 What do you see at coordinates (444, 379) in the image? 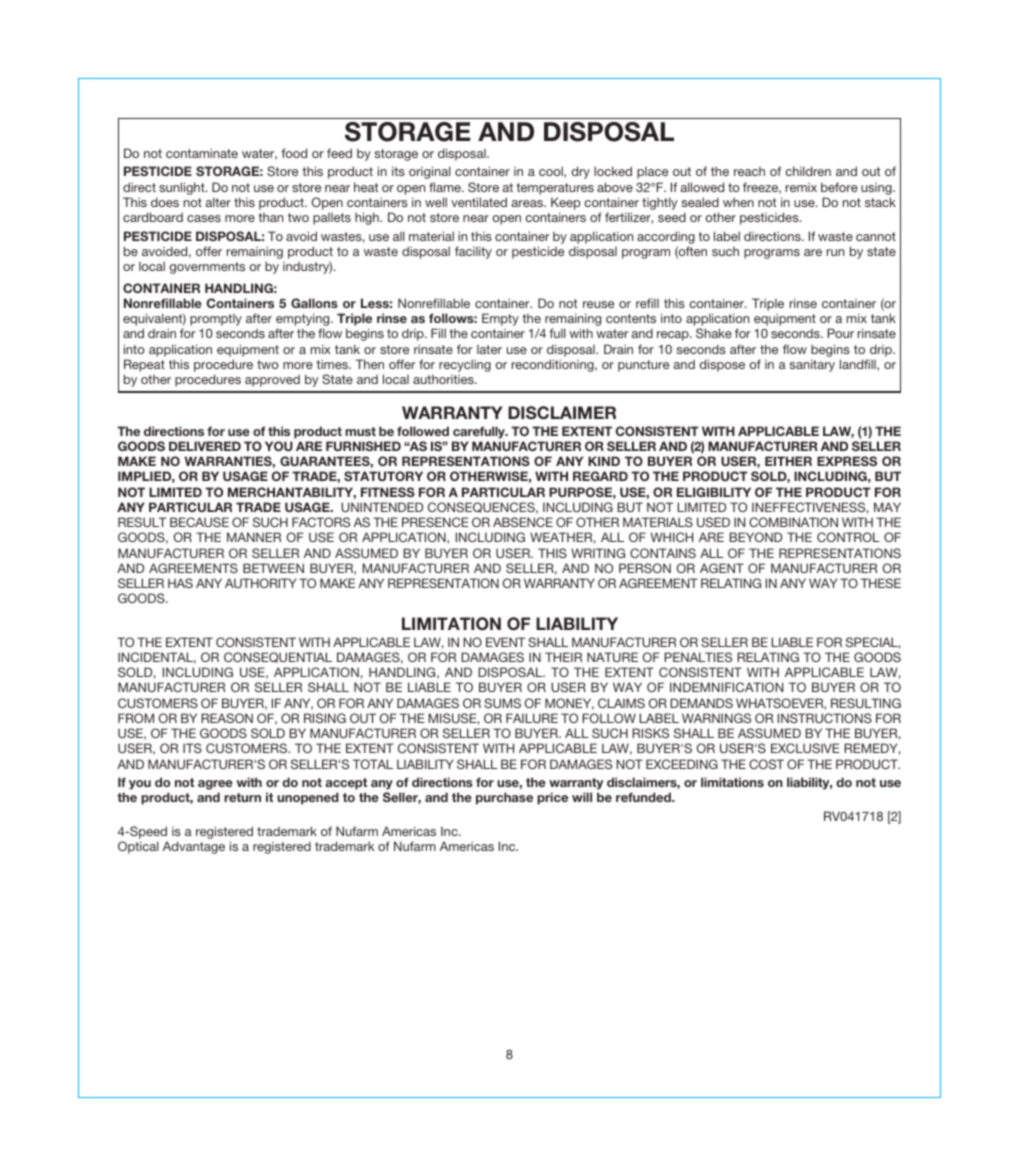
I see `authorities` at bounding box center [444, 379].
